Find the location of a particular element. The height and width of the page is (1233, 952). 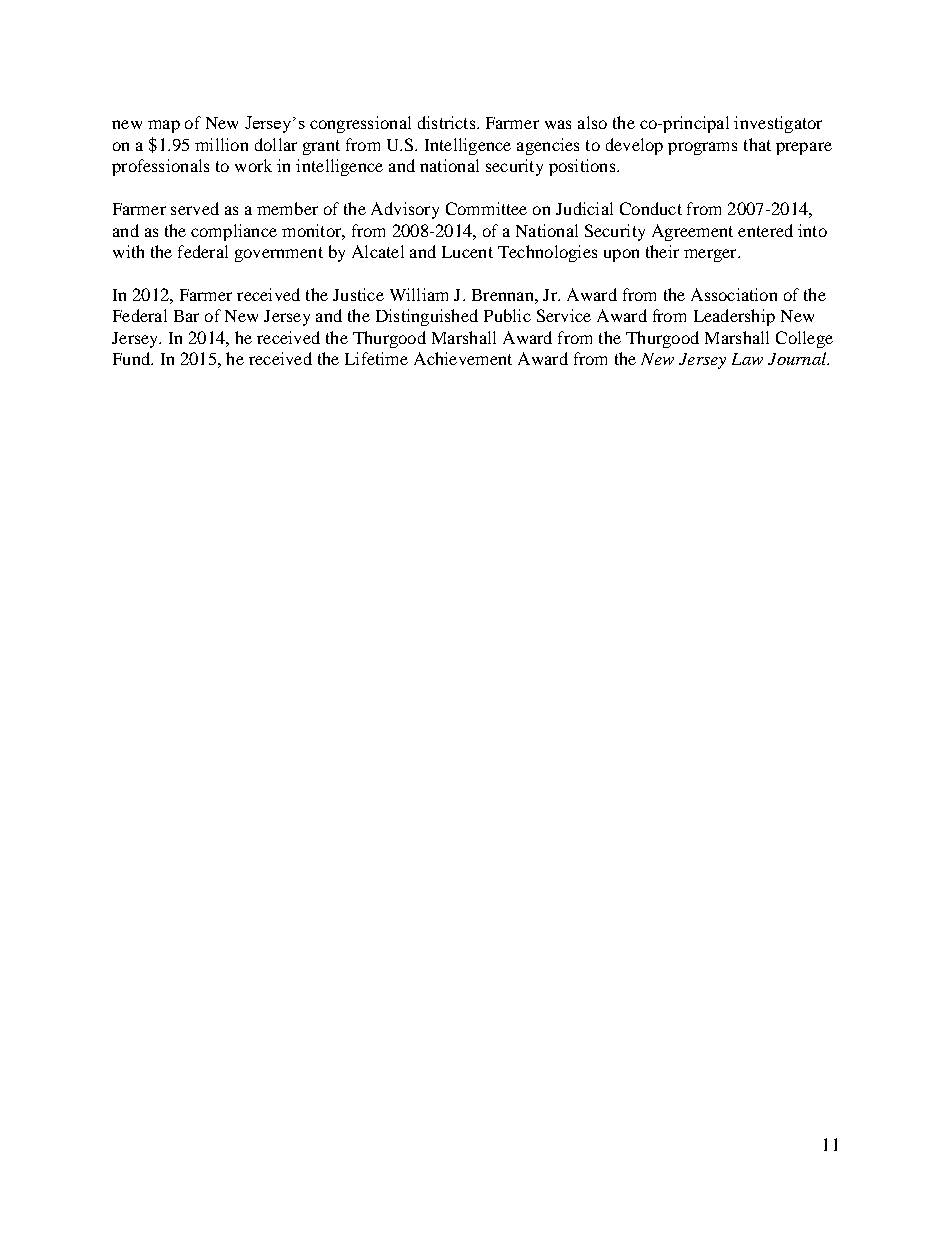

map is located at coordinates (164, 126).
